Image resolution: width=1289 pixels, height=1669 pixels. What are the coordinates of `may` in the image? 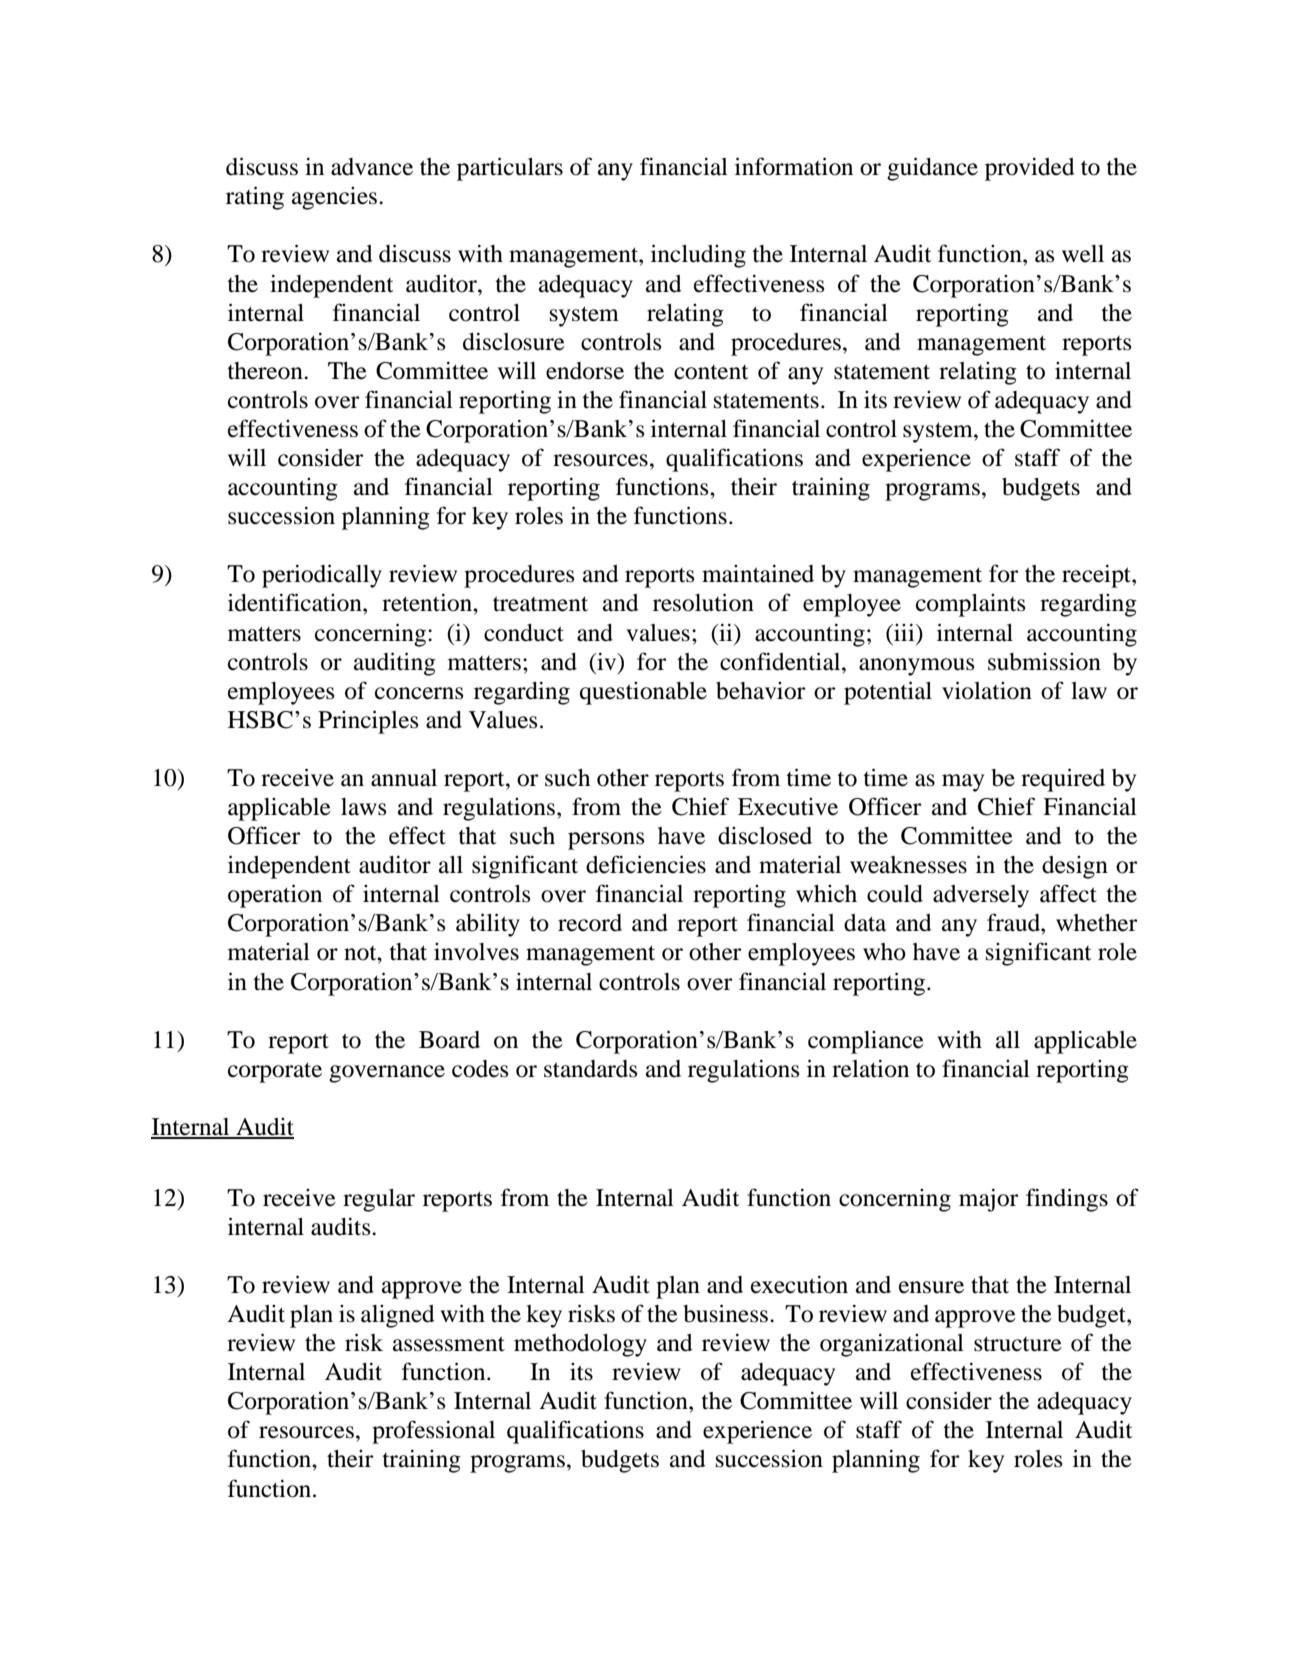 It's located at (963, 783).
